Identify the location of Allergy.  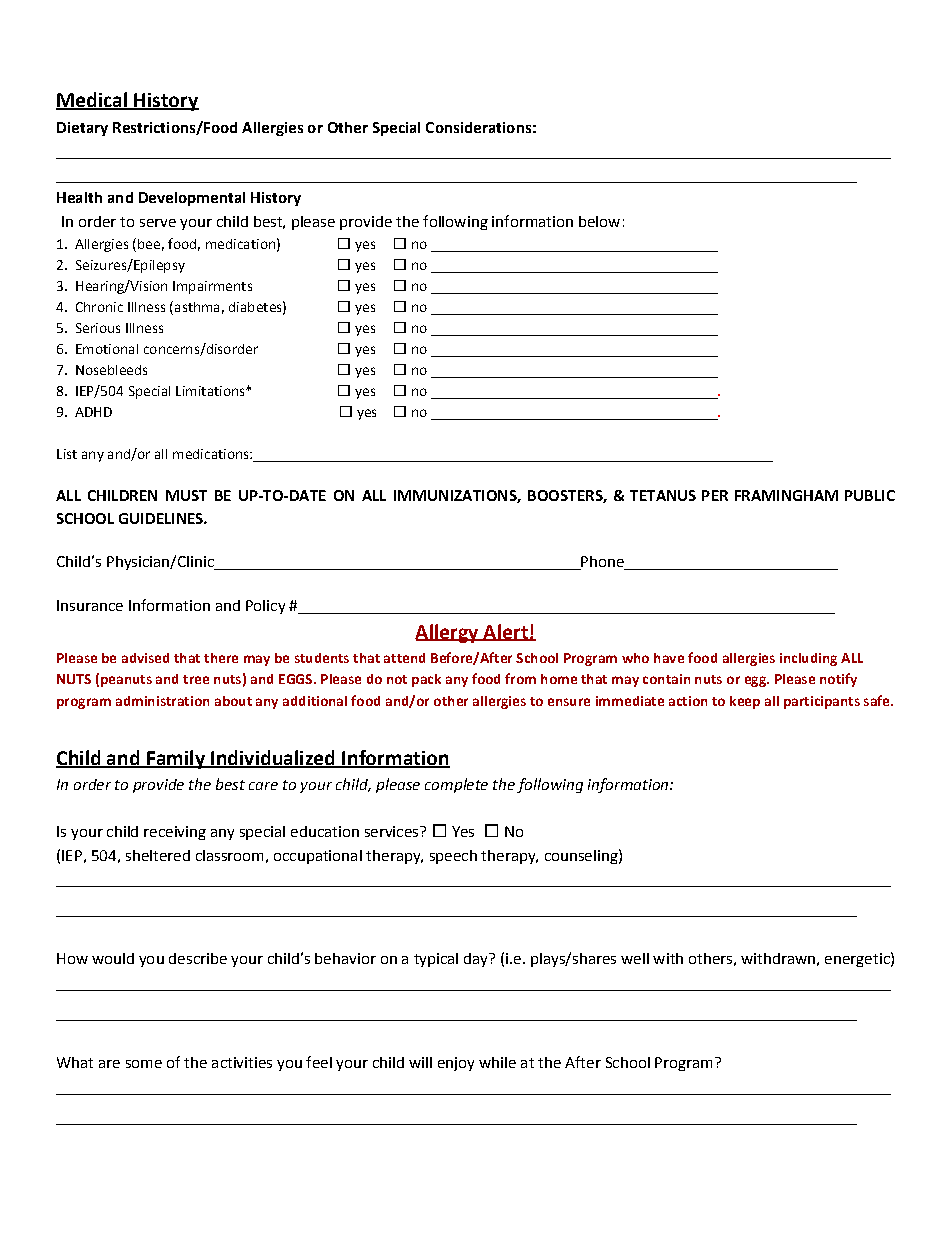
(448, 633).
